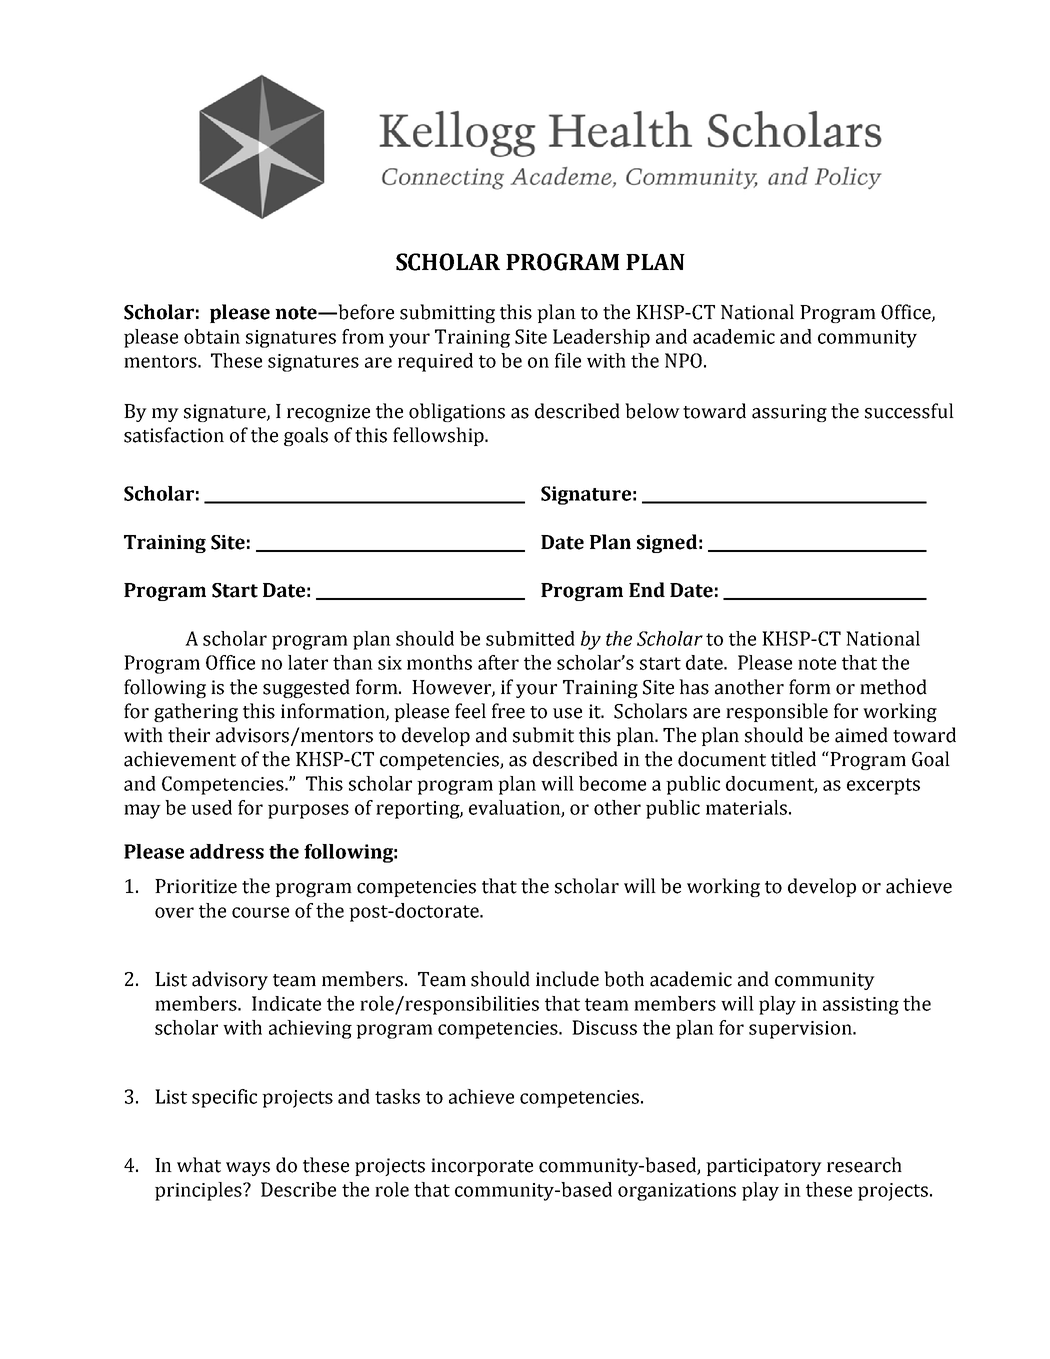 The width and height of the image is (1050, 1359). What do you see at coordinates (230, 980) in the image?
I see `advisory` at bounding box center [230, 980].
